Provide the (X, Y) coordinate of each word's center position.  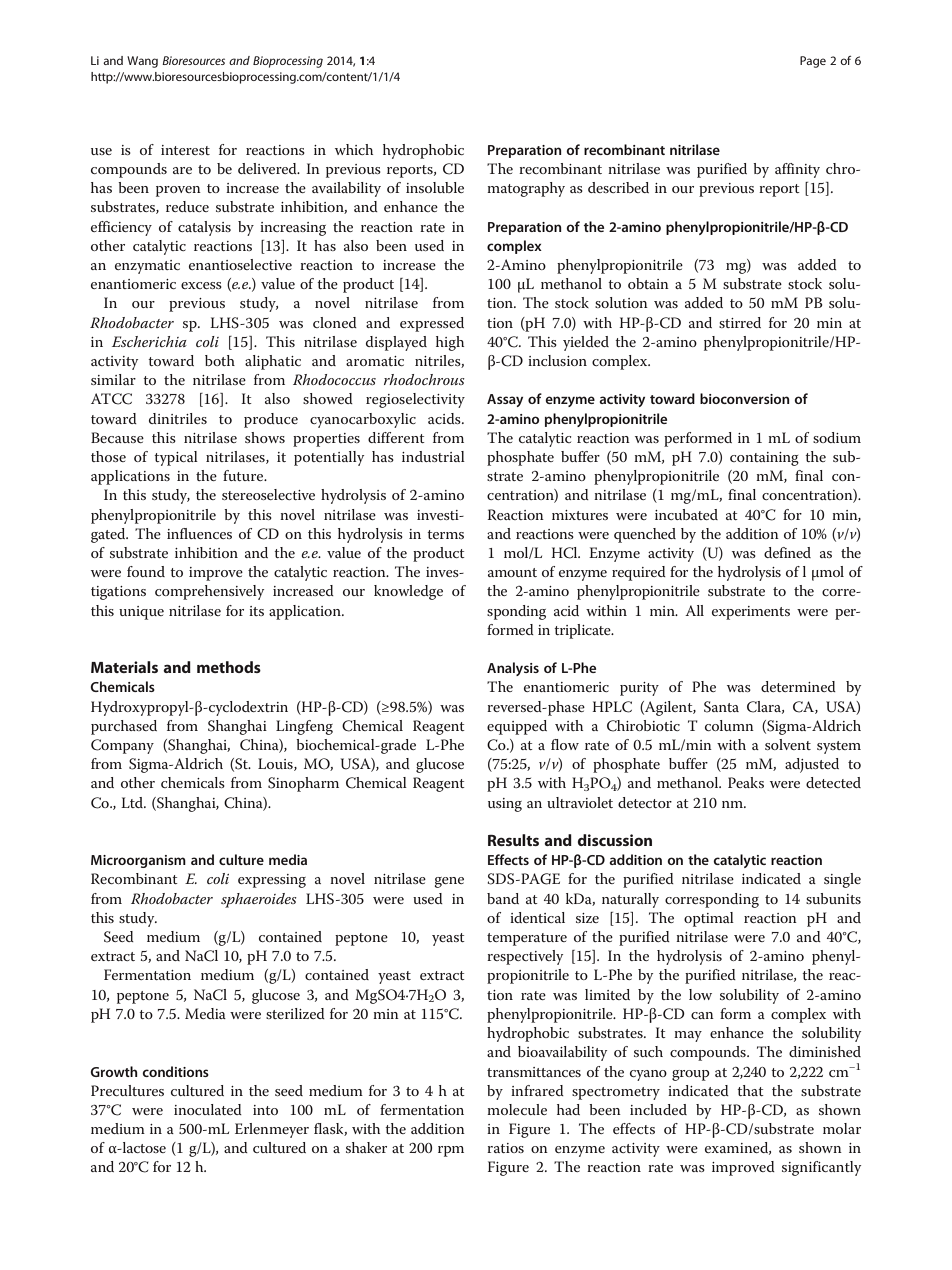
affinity (797, 170)
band (503, 898)
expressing (272, 881)
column (729, 725)
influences (199, 533)
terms (445, 534)
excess (201, 285)
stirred (740, 322)
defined (787, 552)
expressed (432, 324)
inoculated (208, 1109)
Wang (142, 62)
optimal (709, 919)
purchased (124, 727)
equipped (517, 727)
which (354, 149)
